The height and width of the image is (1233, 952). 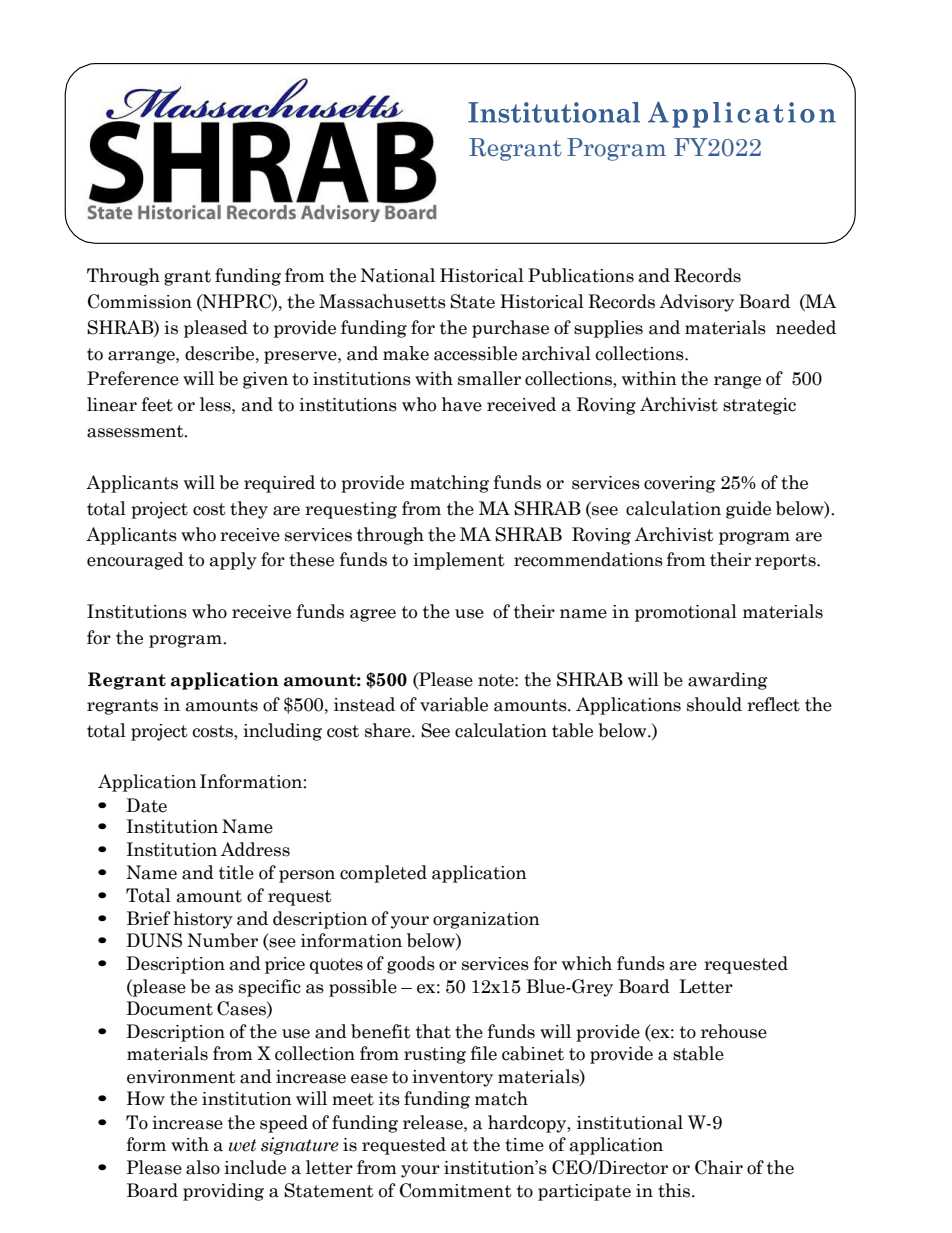 What do you see at coordinates (719, 1167) in the image?
I see `Chair` at bounding box center [719, 1167].
